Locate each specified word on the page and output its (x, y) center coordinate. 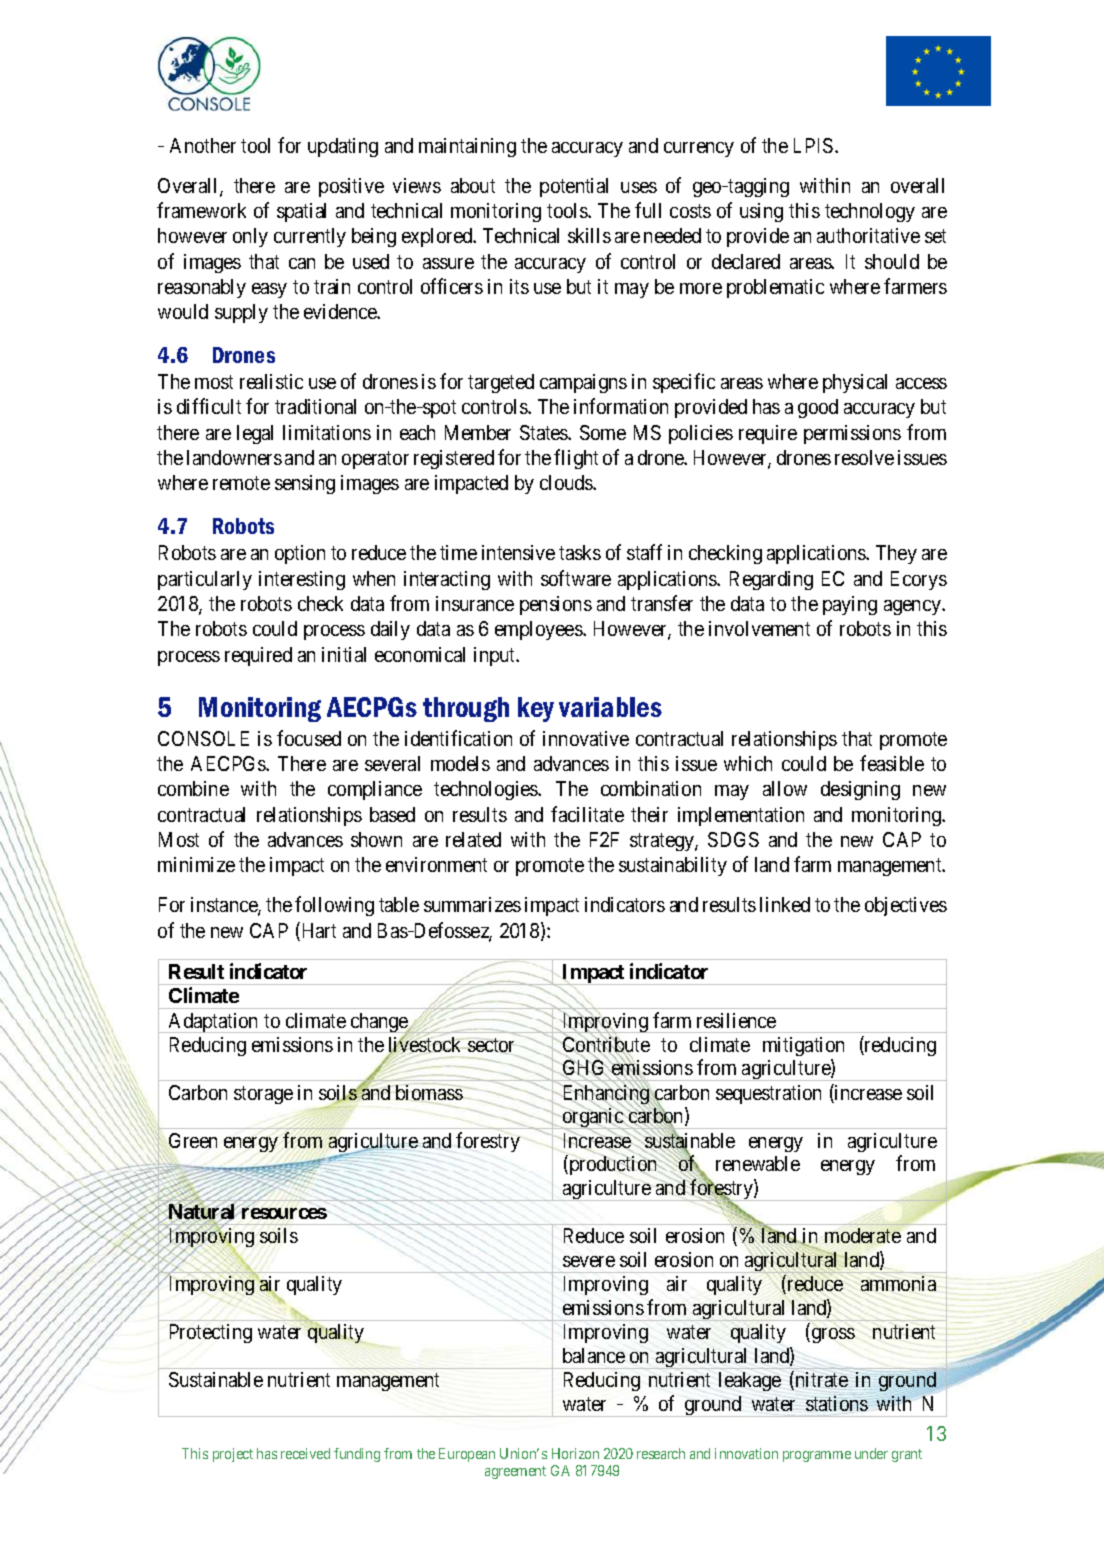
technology (870, 212)
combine (193, 788)
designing (860, 790)
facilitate (587, 814)
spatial (301, 212)
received (305, 1453)
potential (574, 187)
